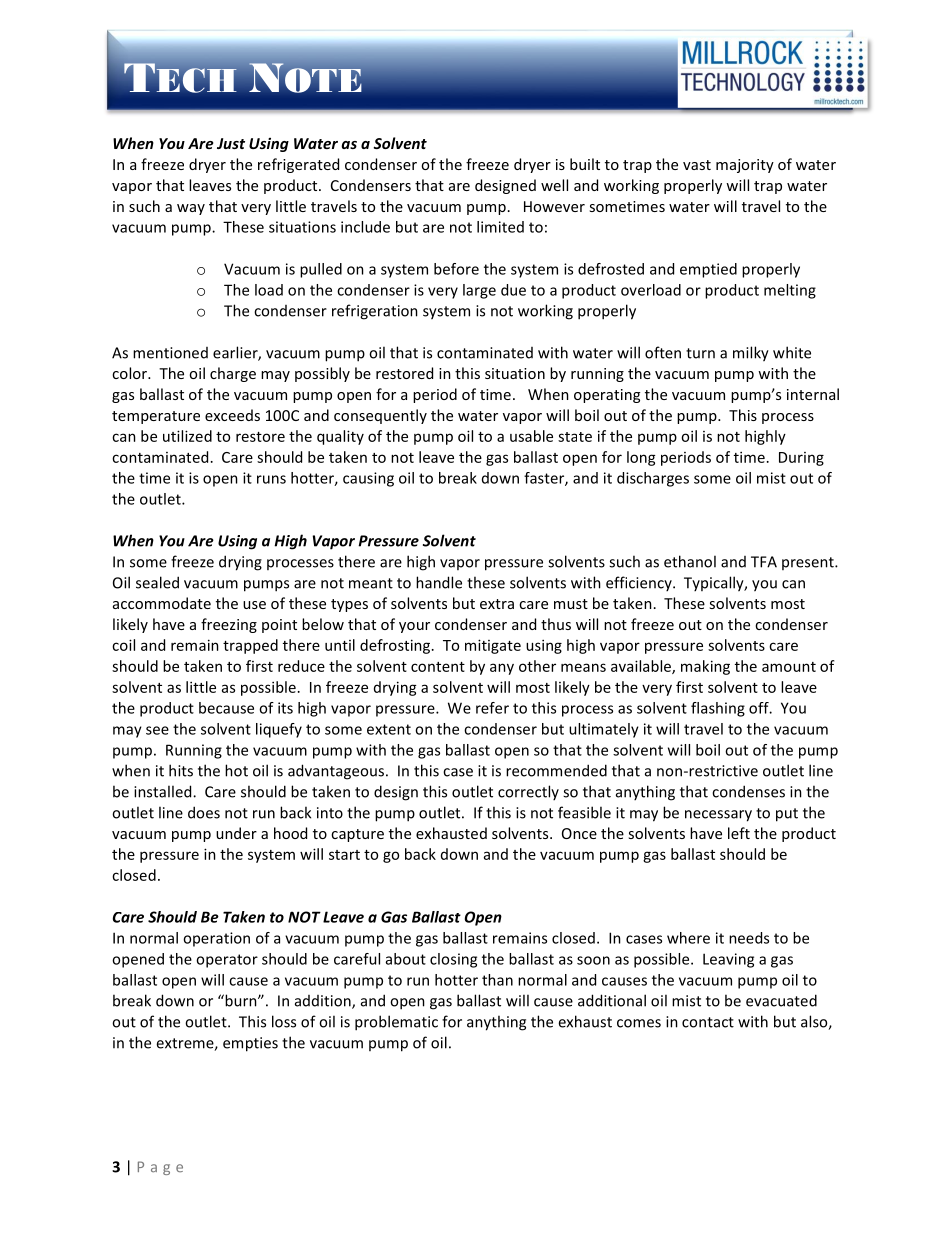  What do you see at coordinates (232, 415) in the image?
I see `exceeds` at bounding box center [232, 415].
